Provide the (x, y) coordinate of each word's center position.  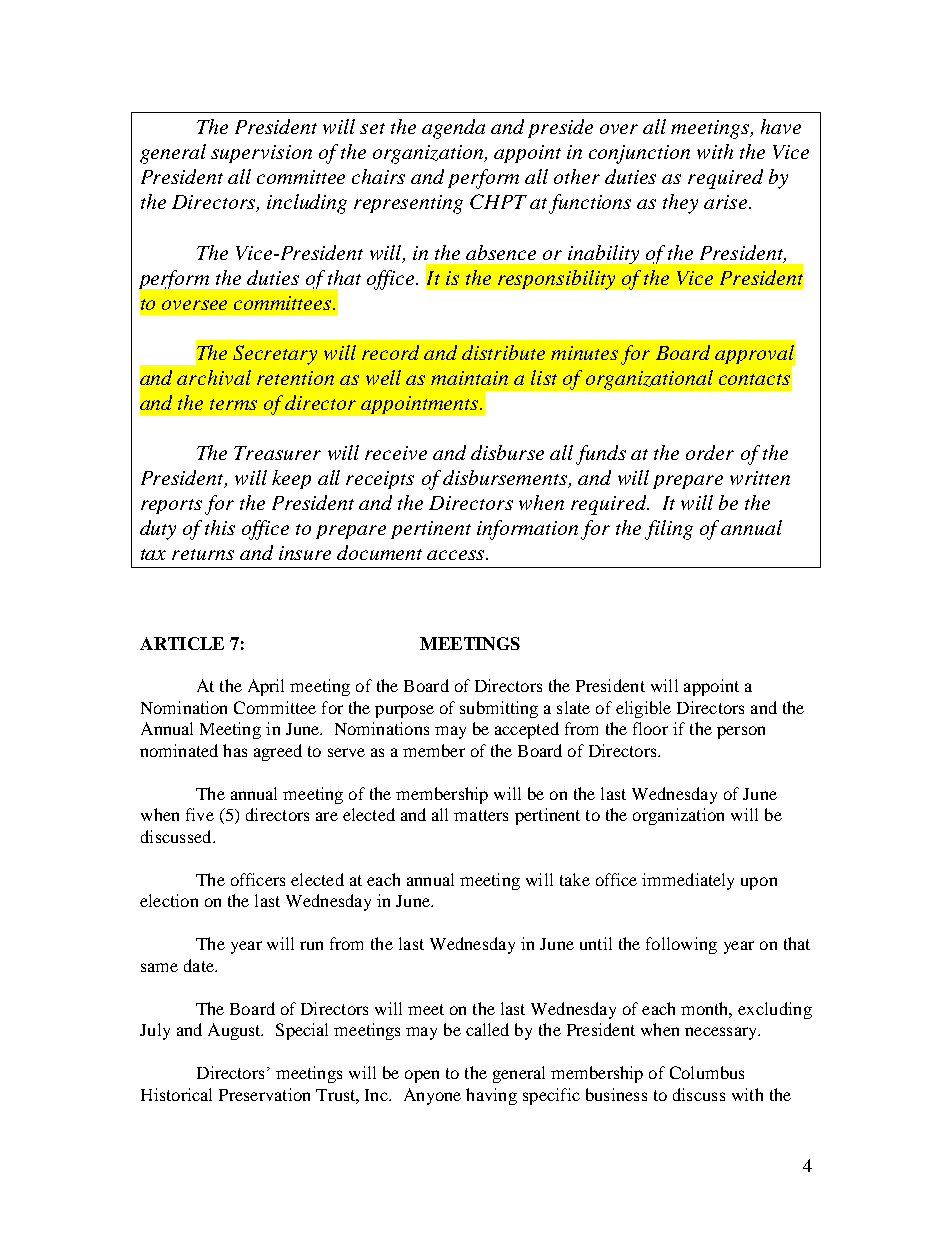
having (491, 1096)
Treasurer (277, 453)
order (710, 452)
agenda (453, 129)
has (235, 750)
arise (727, 202)
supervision (261, 154)
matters (481, 815)
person (741, 732)
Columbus (707, 1072)
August (235, 1031)
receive (396, 453)
